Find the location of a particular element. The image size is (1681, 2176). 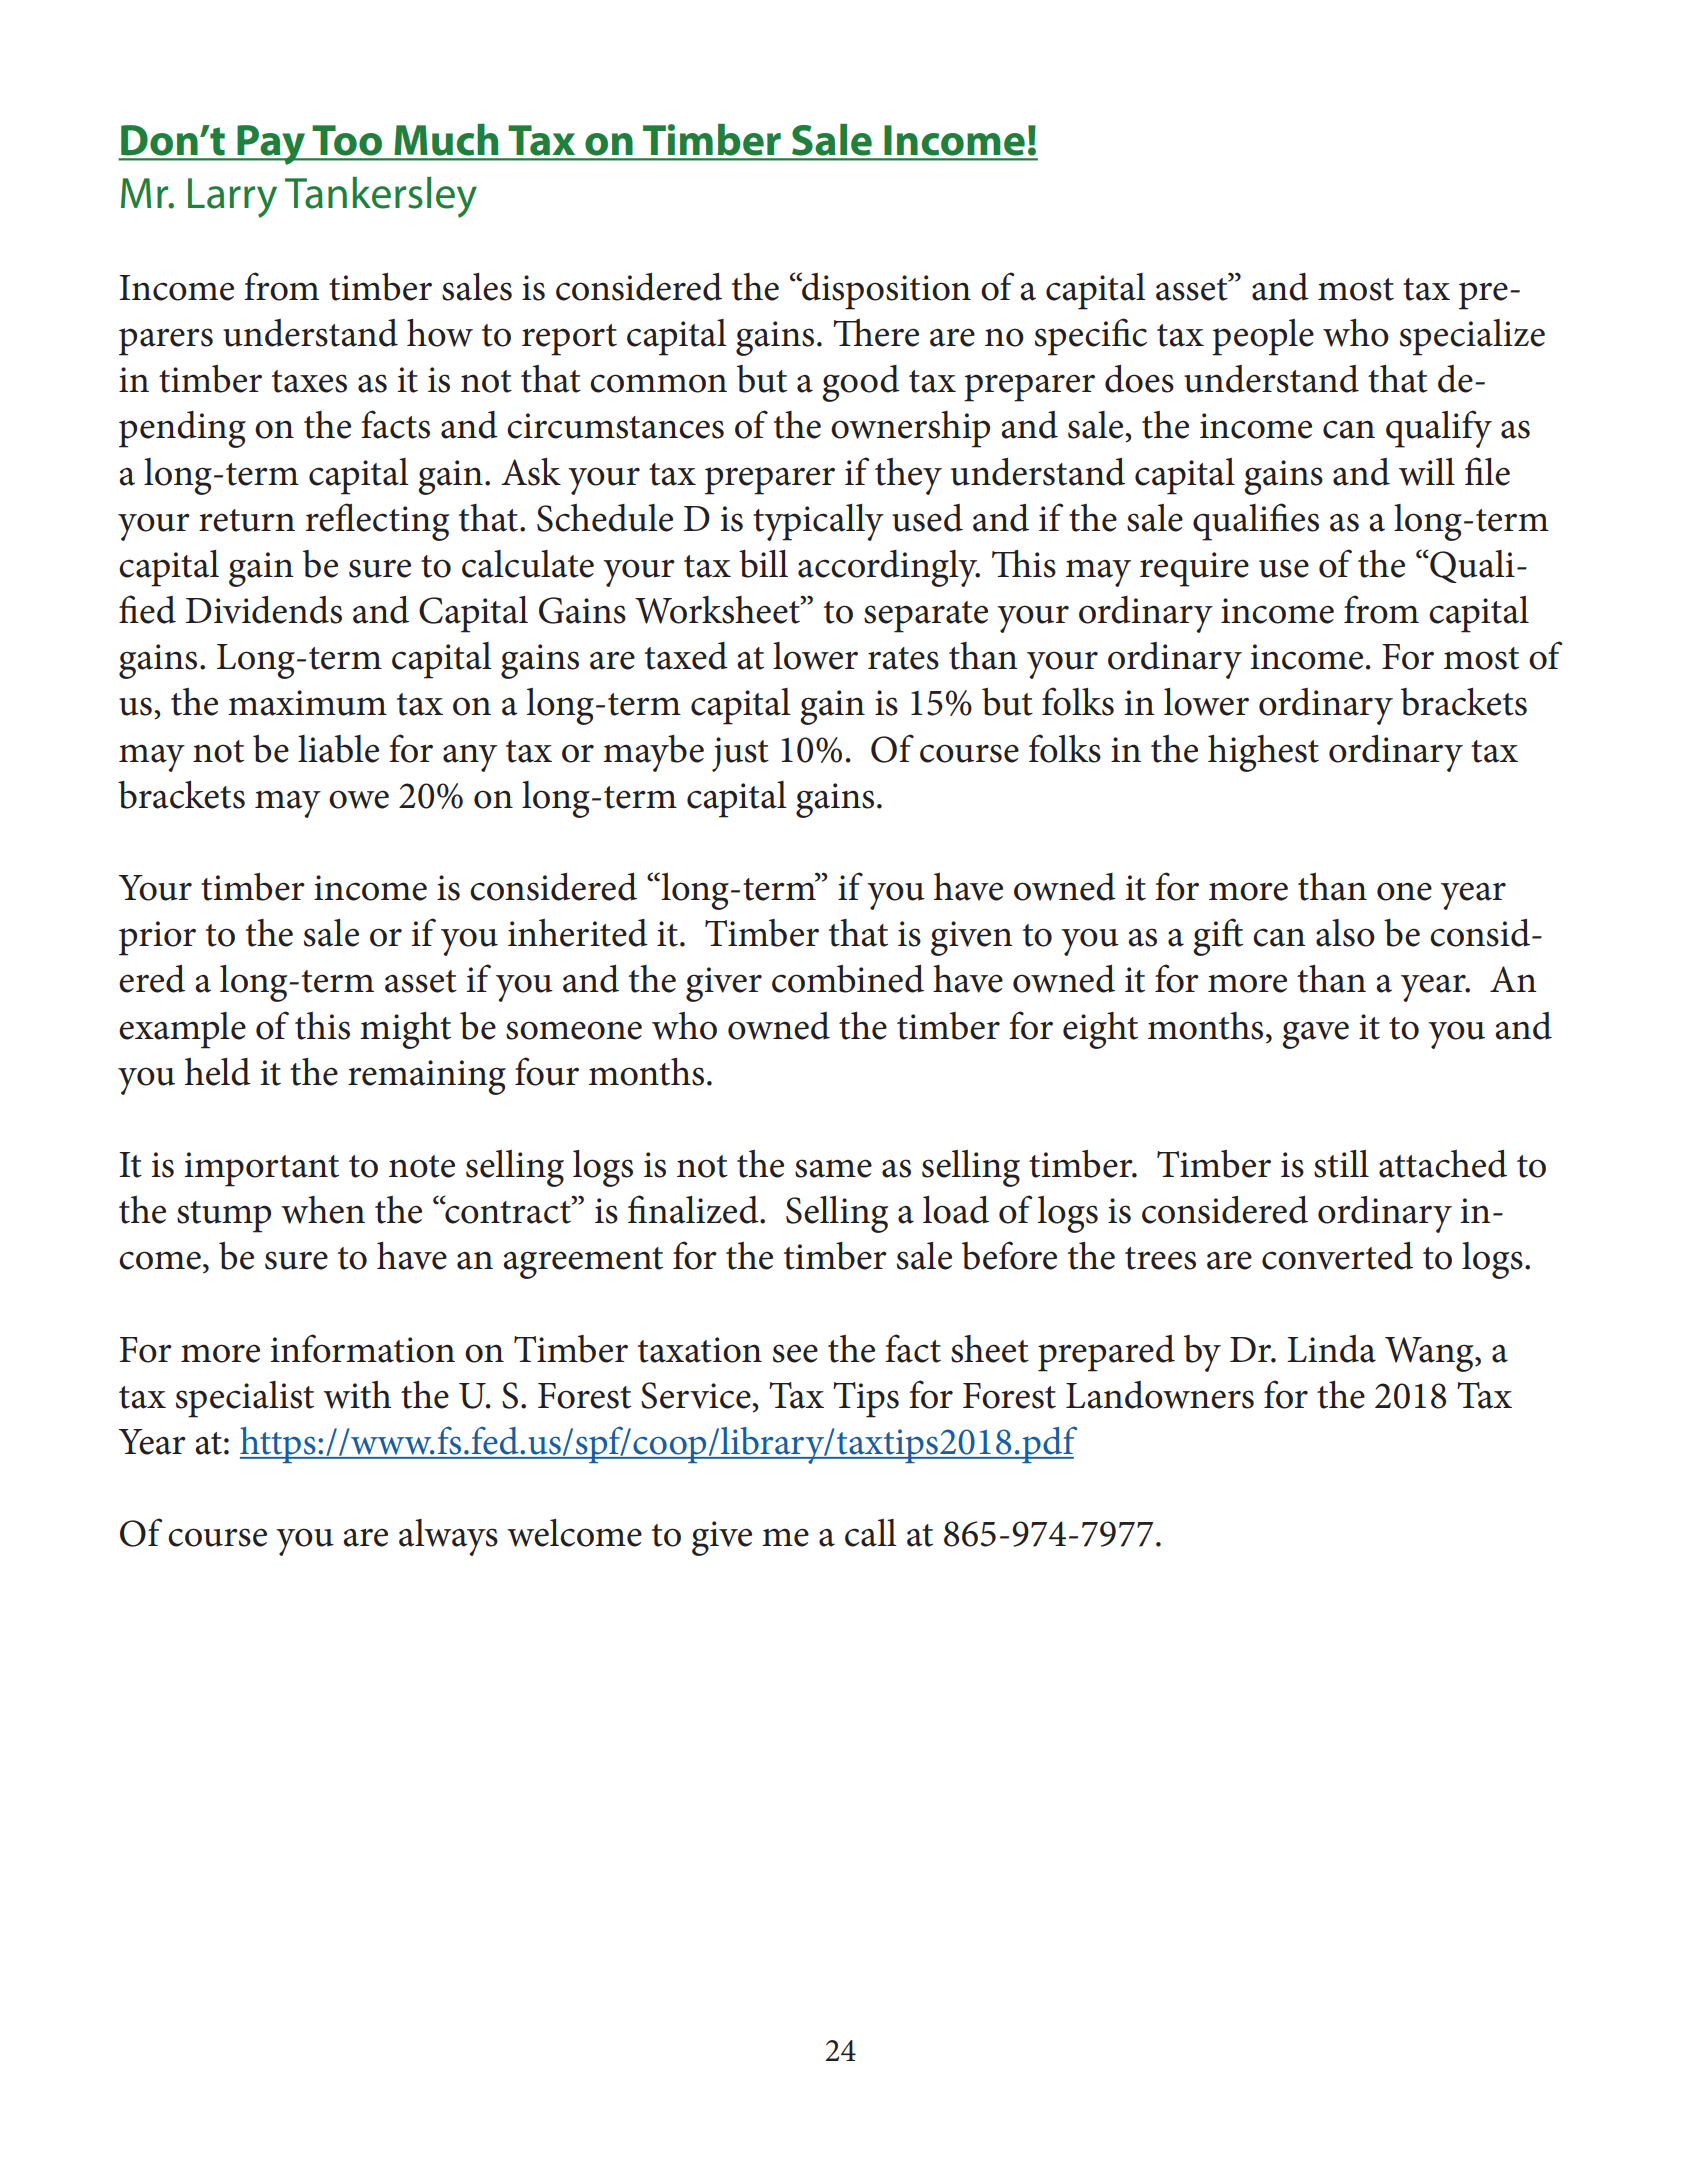

important is located at coordinates (262, 1169).
